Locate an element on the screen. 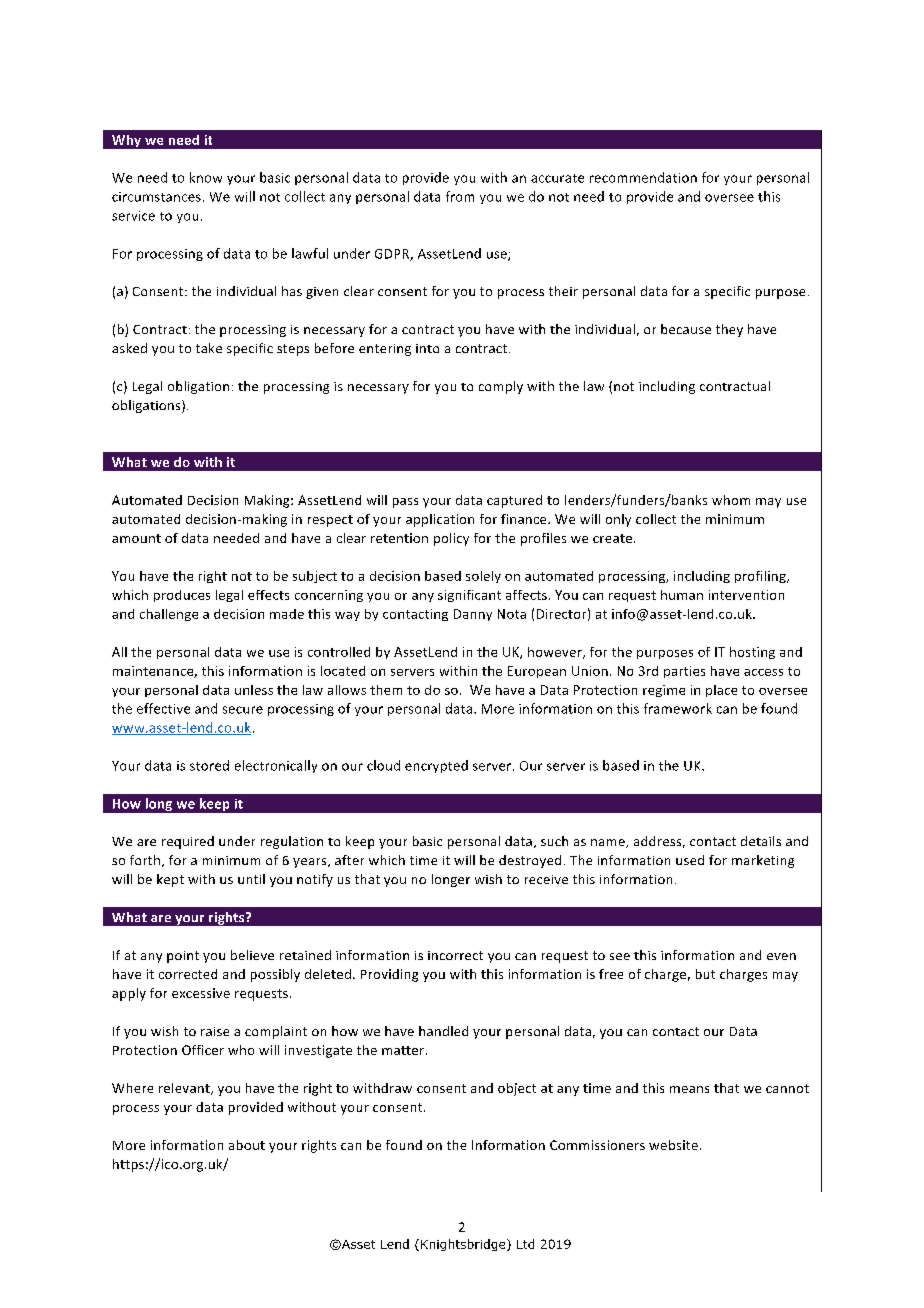 The height and width of the screenshot is (1308, 924). from is located at coordinates (460, 196).
